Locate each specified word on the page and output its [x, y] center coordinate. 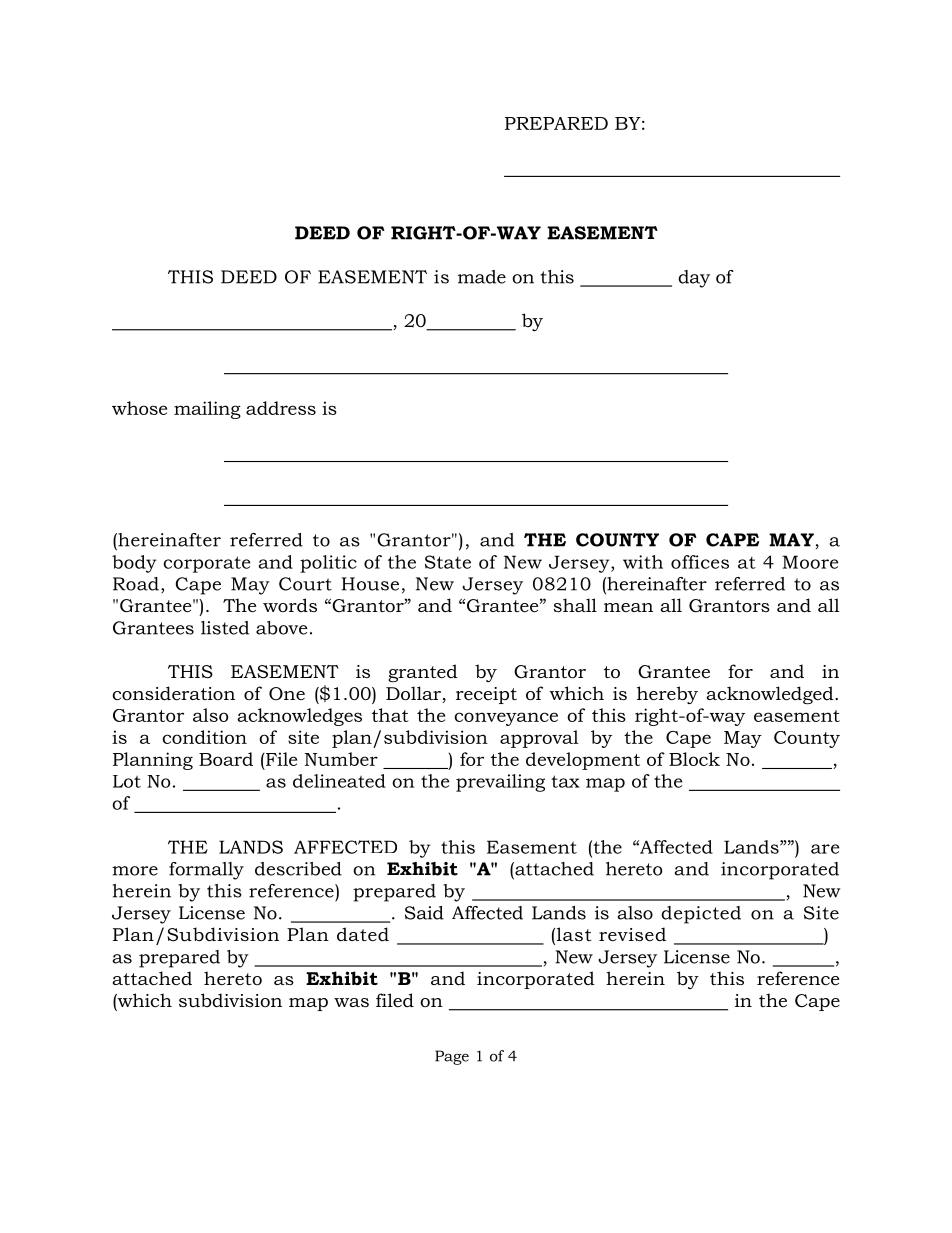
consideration [173, 693]
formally [206, 871]
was [351, 1002]
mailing [207, 410]
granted [423, 673]
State [448, 562]
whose [139, 408]
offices [700, 562]
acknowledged [771, 695]
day [694, 279]
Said [424, 913]
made [482, 277]
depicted [701, 915]
